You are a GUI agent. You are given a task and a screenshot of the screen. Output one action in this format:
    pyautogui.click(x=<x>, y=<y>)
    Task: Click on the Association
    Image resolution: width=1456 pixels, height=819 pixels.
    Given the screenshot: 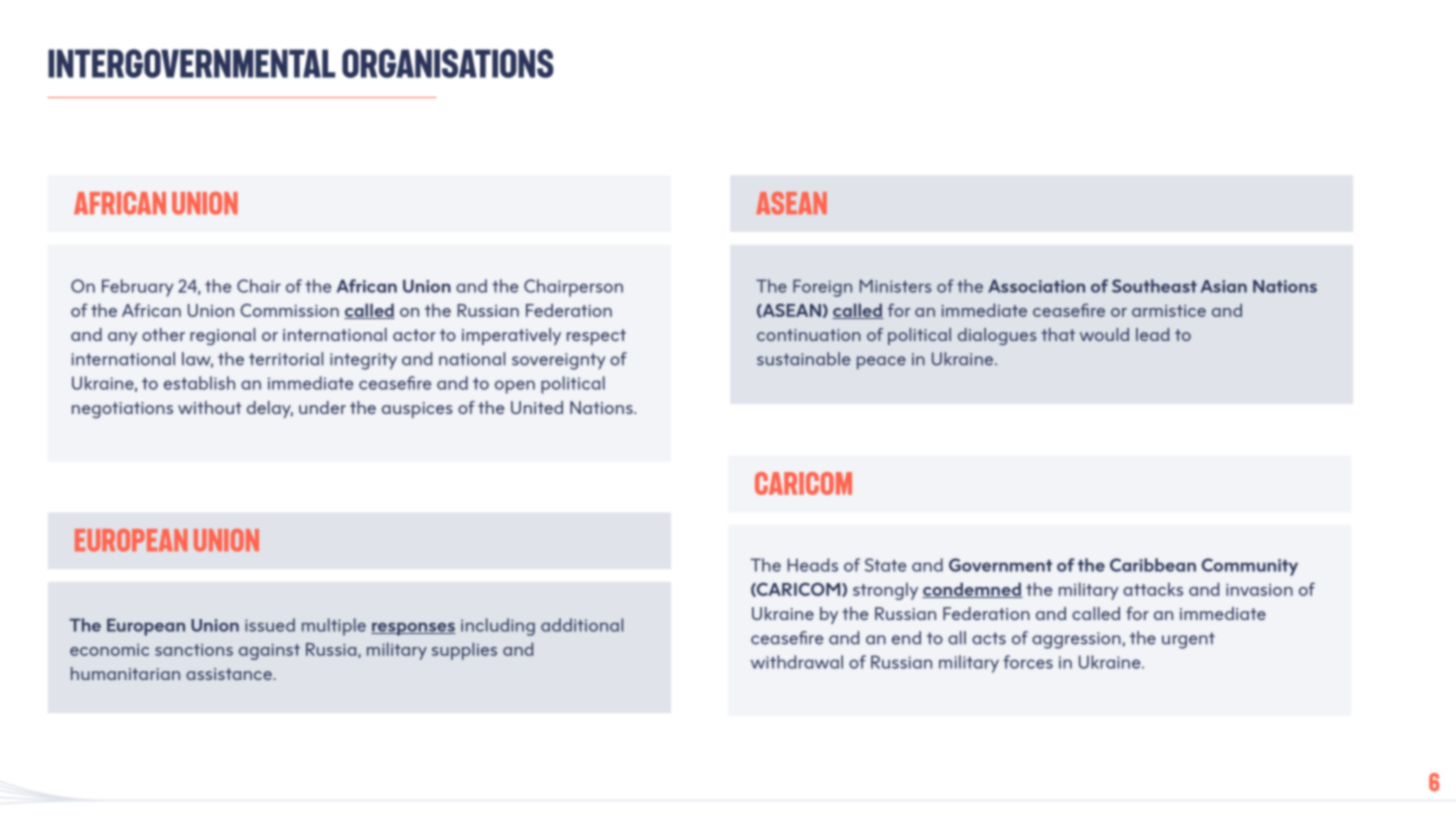 What is the action you would take?
    pyautogui.click(x=1036, y=286)
